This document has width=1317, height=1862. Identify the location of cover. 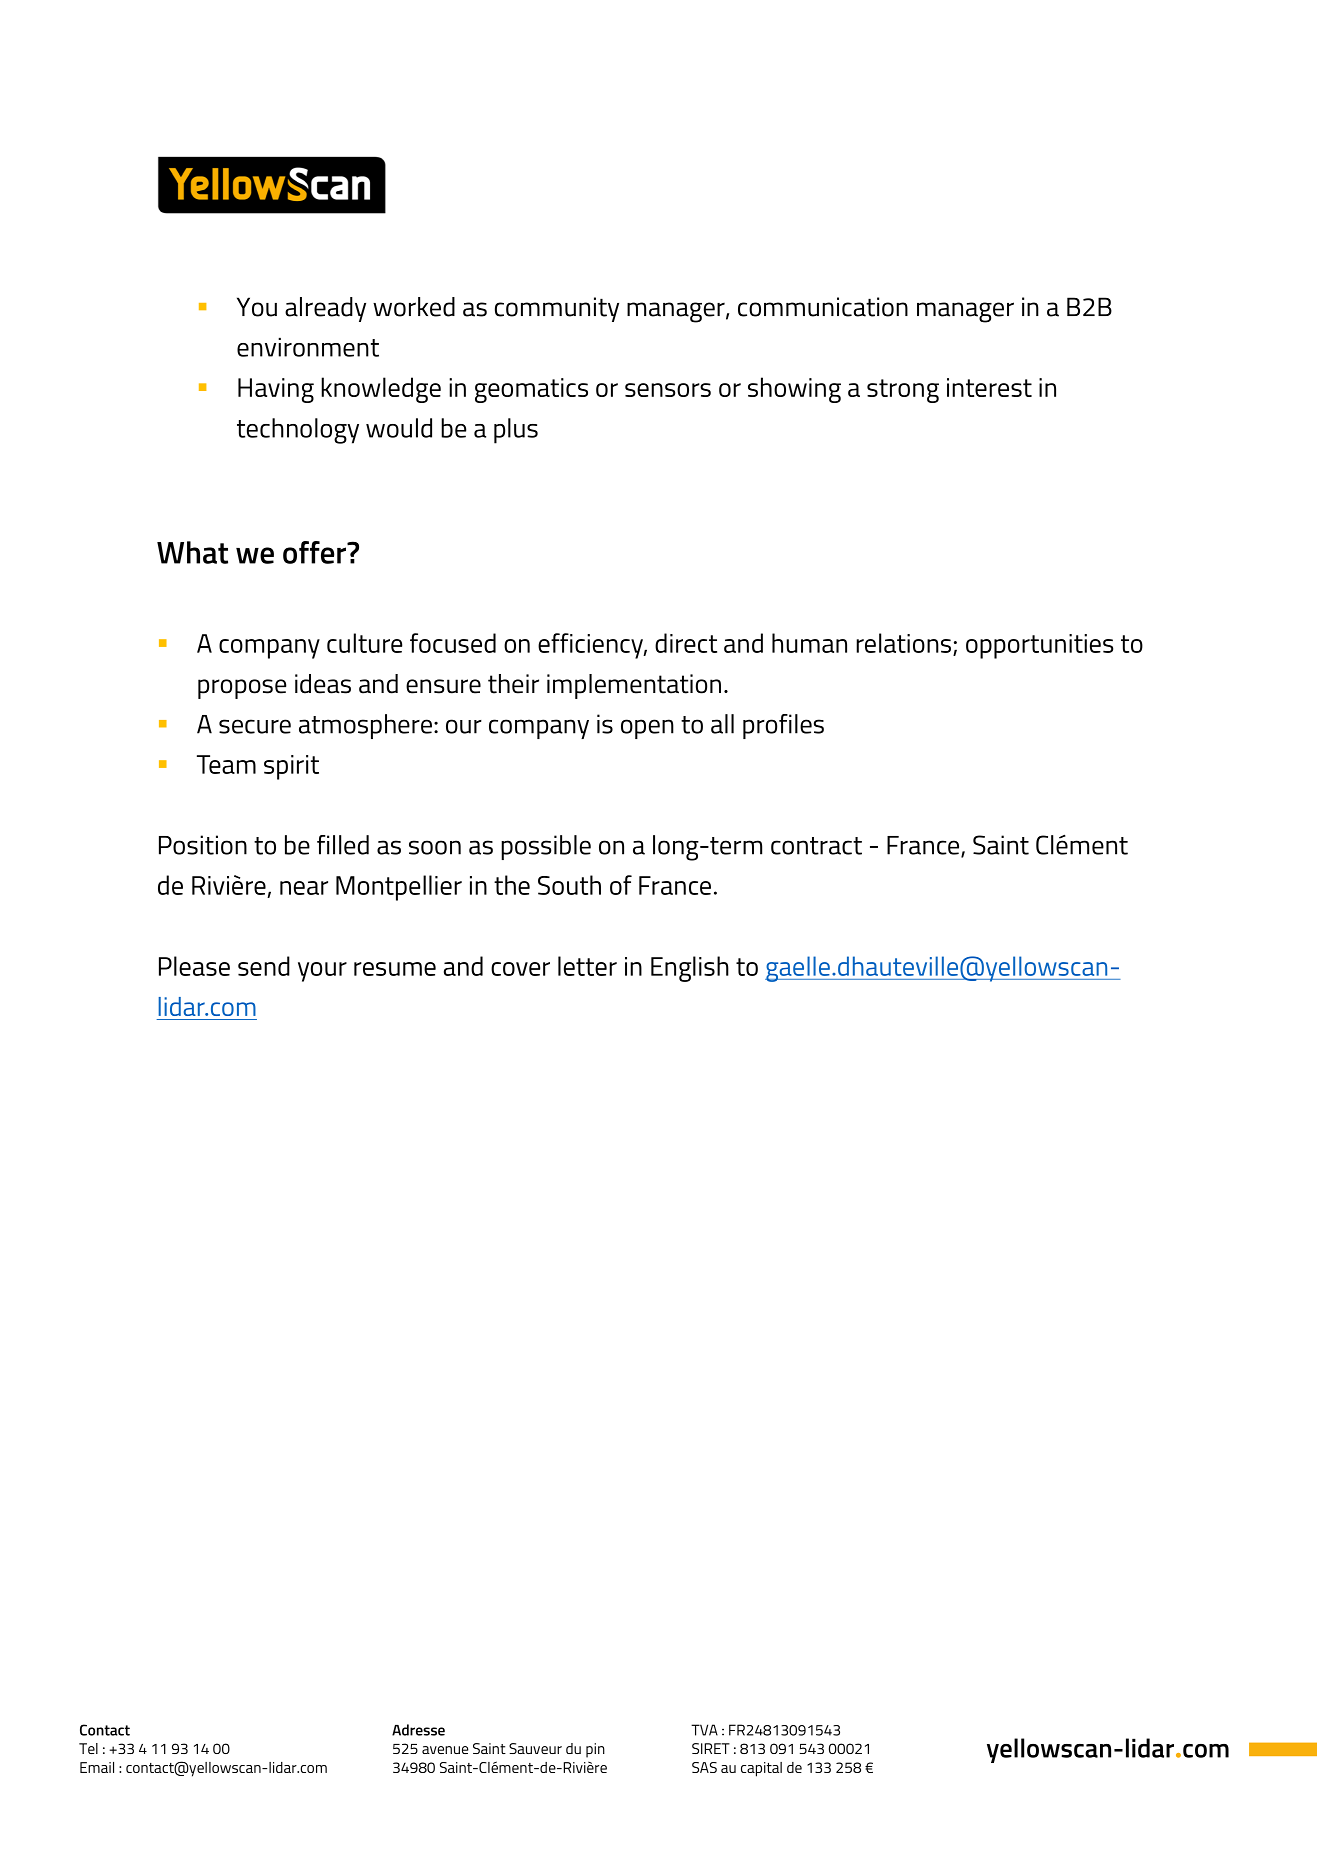
(520, 969).
